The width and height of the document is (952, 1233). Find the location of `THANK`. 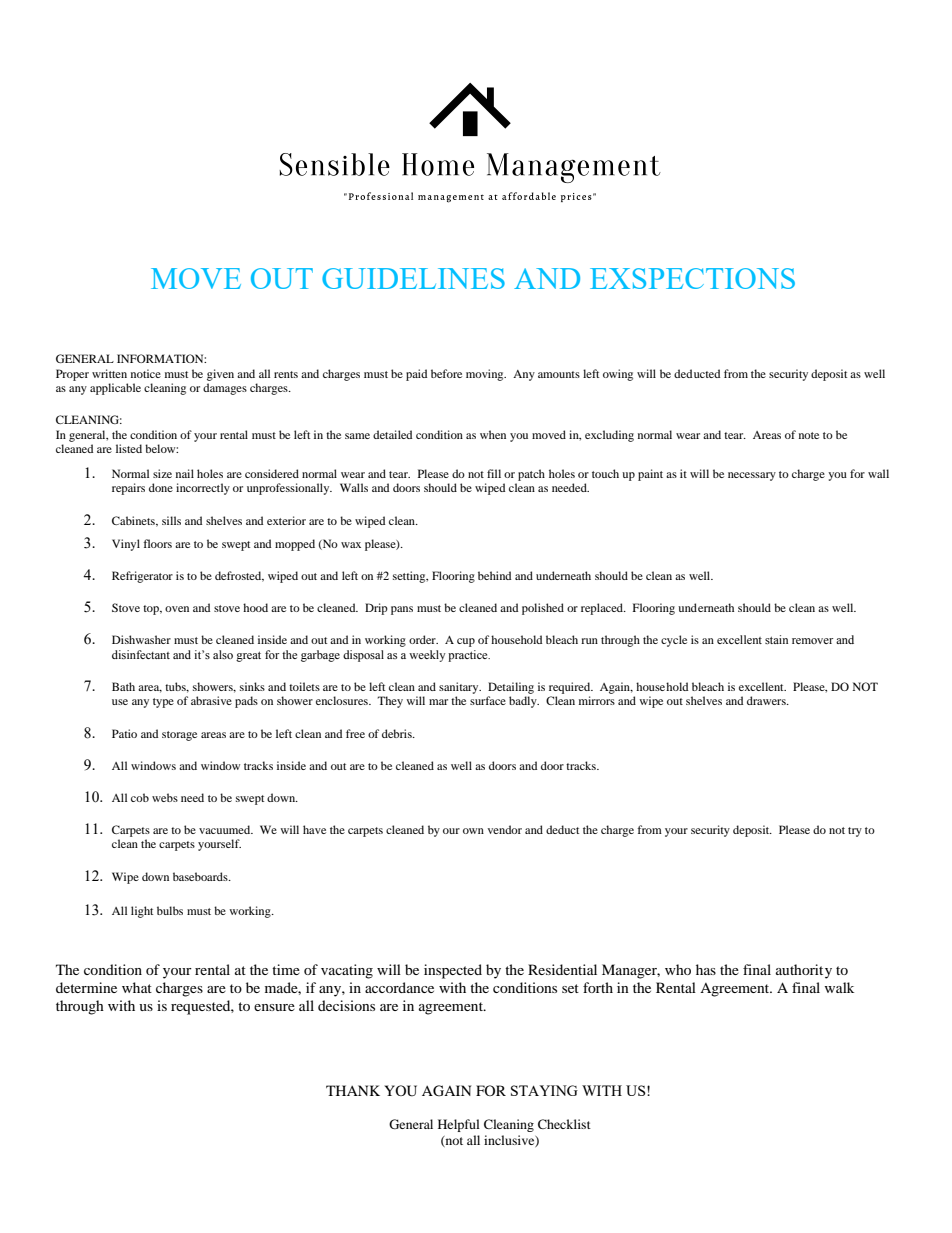

THANK is located at coordinates (353, 1090).
